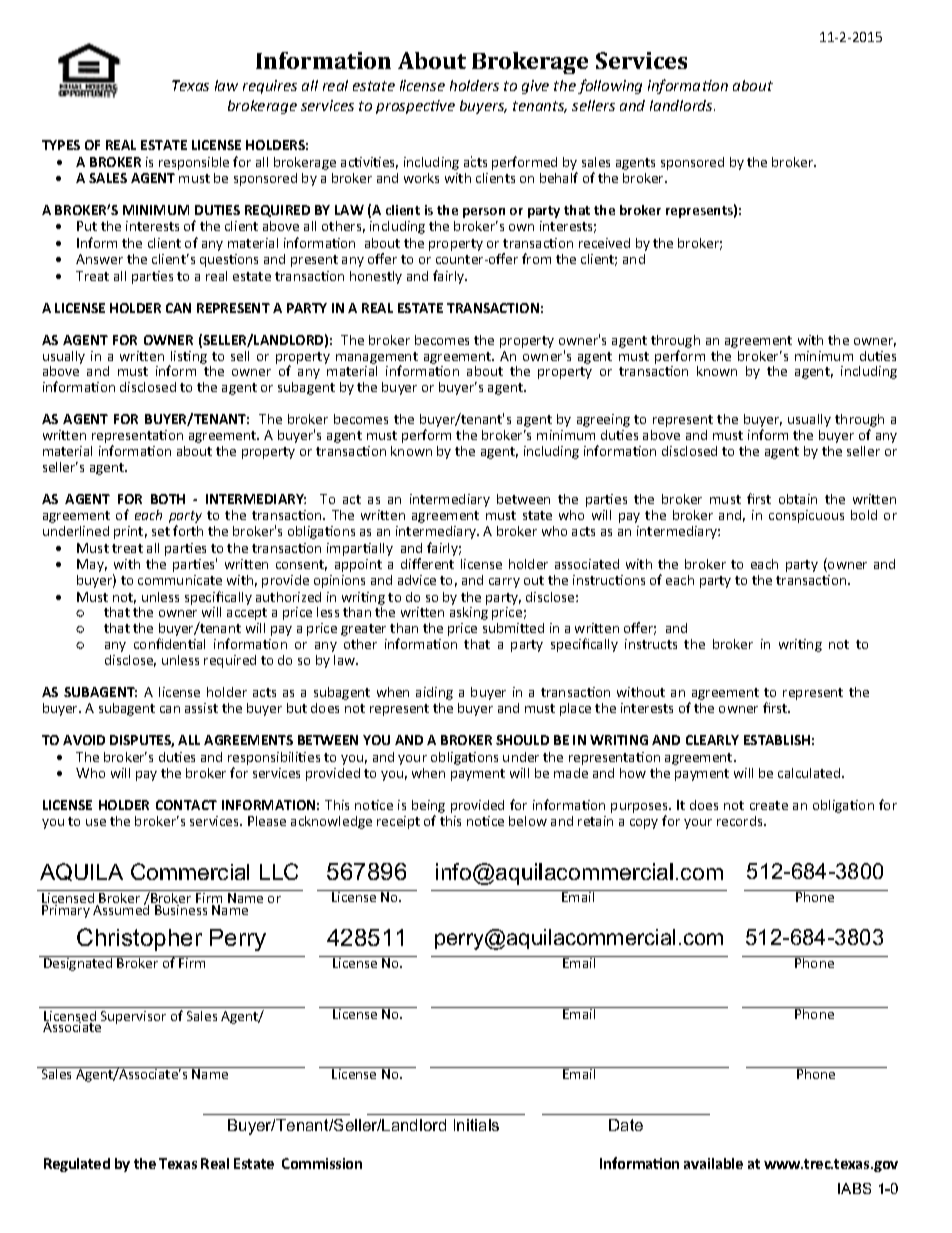  Describe the element at coordinates (603, 420) in the page. I see `agreeing` at that location.
